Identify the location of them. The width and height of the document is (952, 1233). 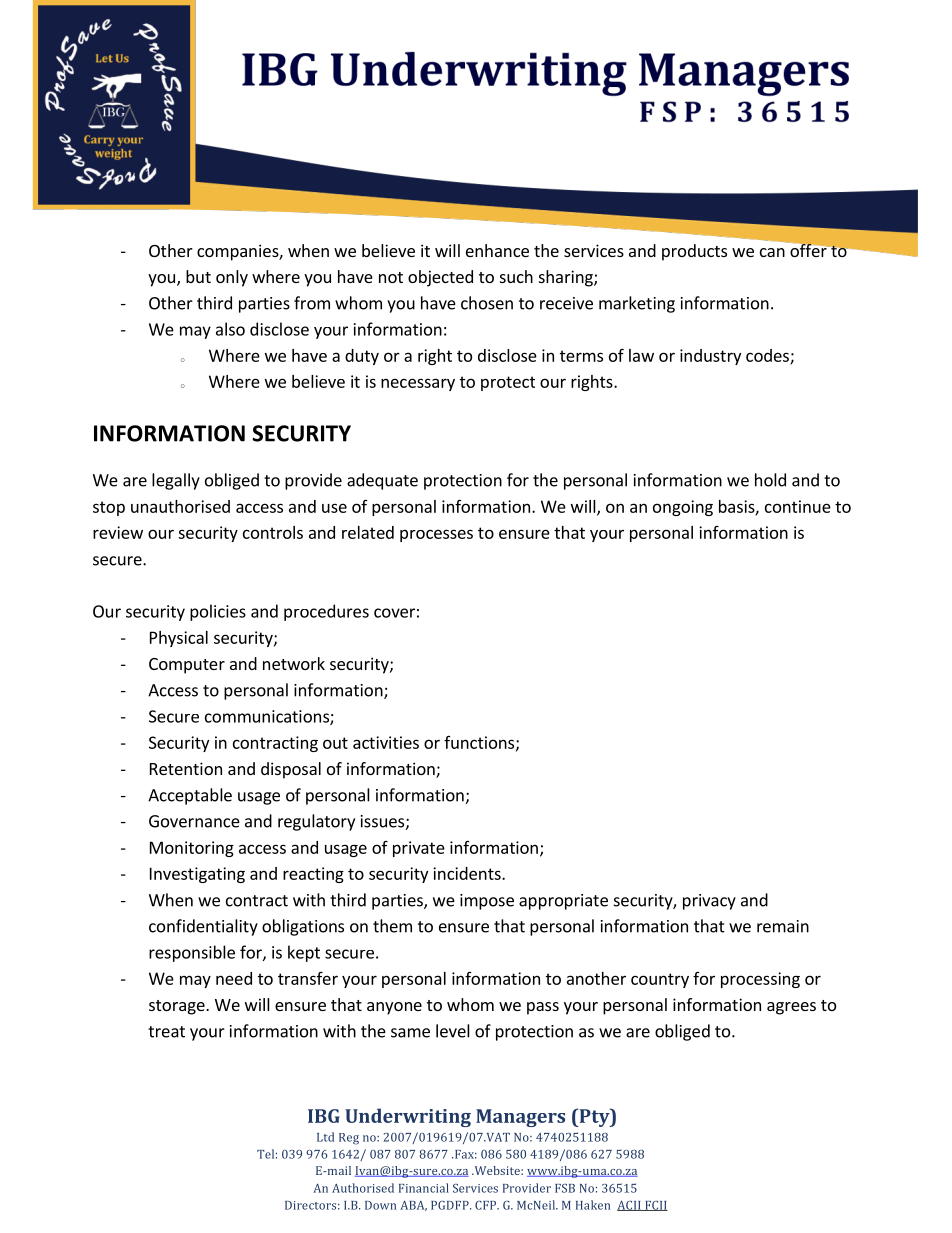
(392, 926).
